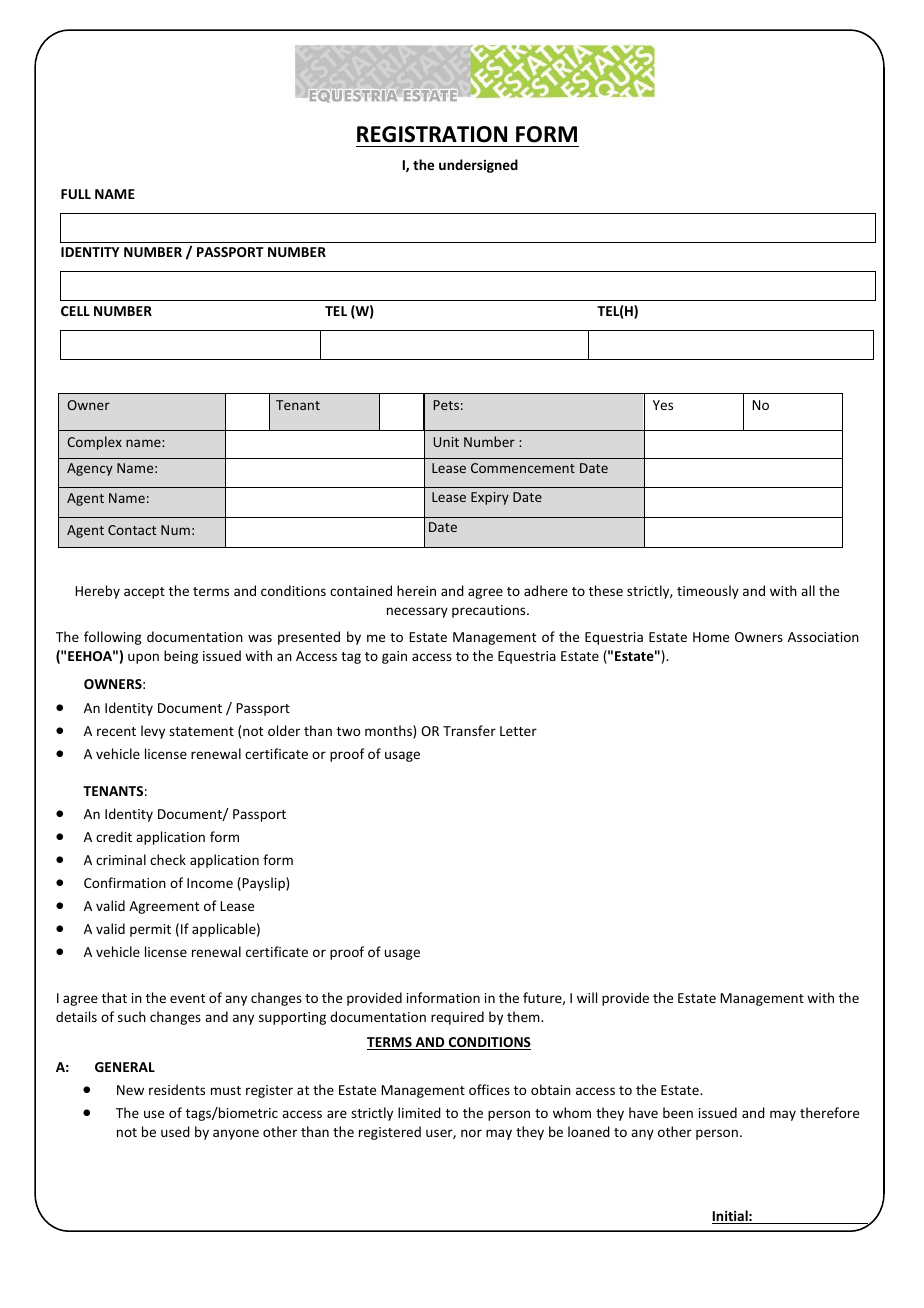 Image resolution: width=924 pixels, height=1308 pixels. What do you see at coordinates (432, 134) in the document?
I see `REGISTRATION` at bounding box center [432, 134].
